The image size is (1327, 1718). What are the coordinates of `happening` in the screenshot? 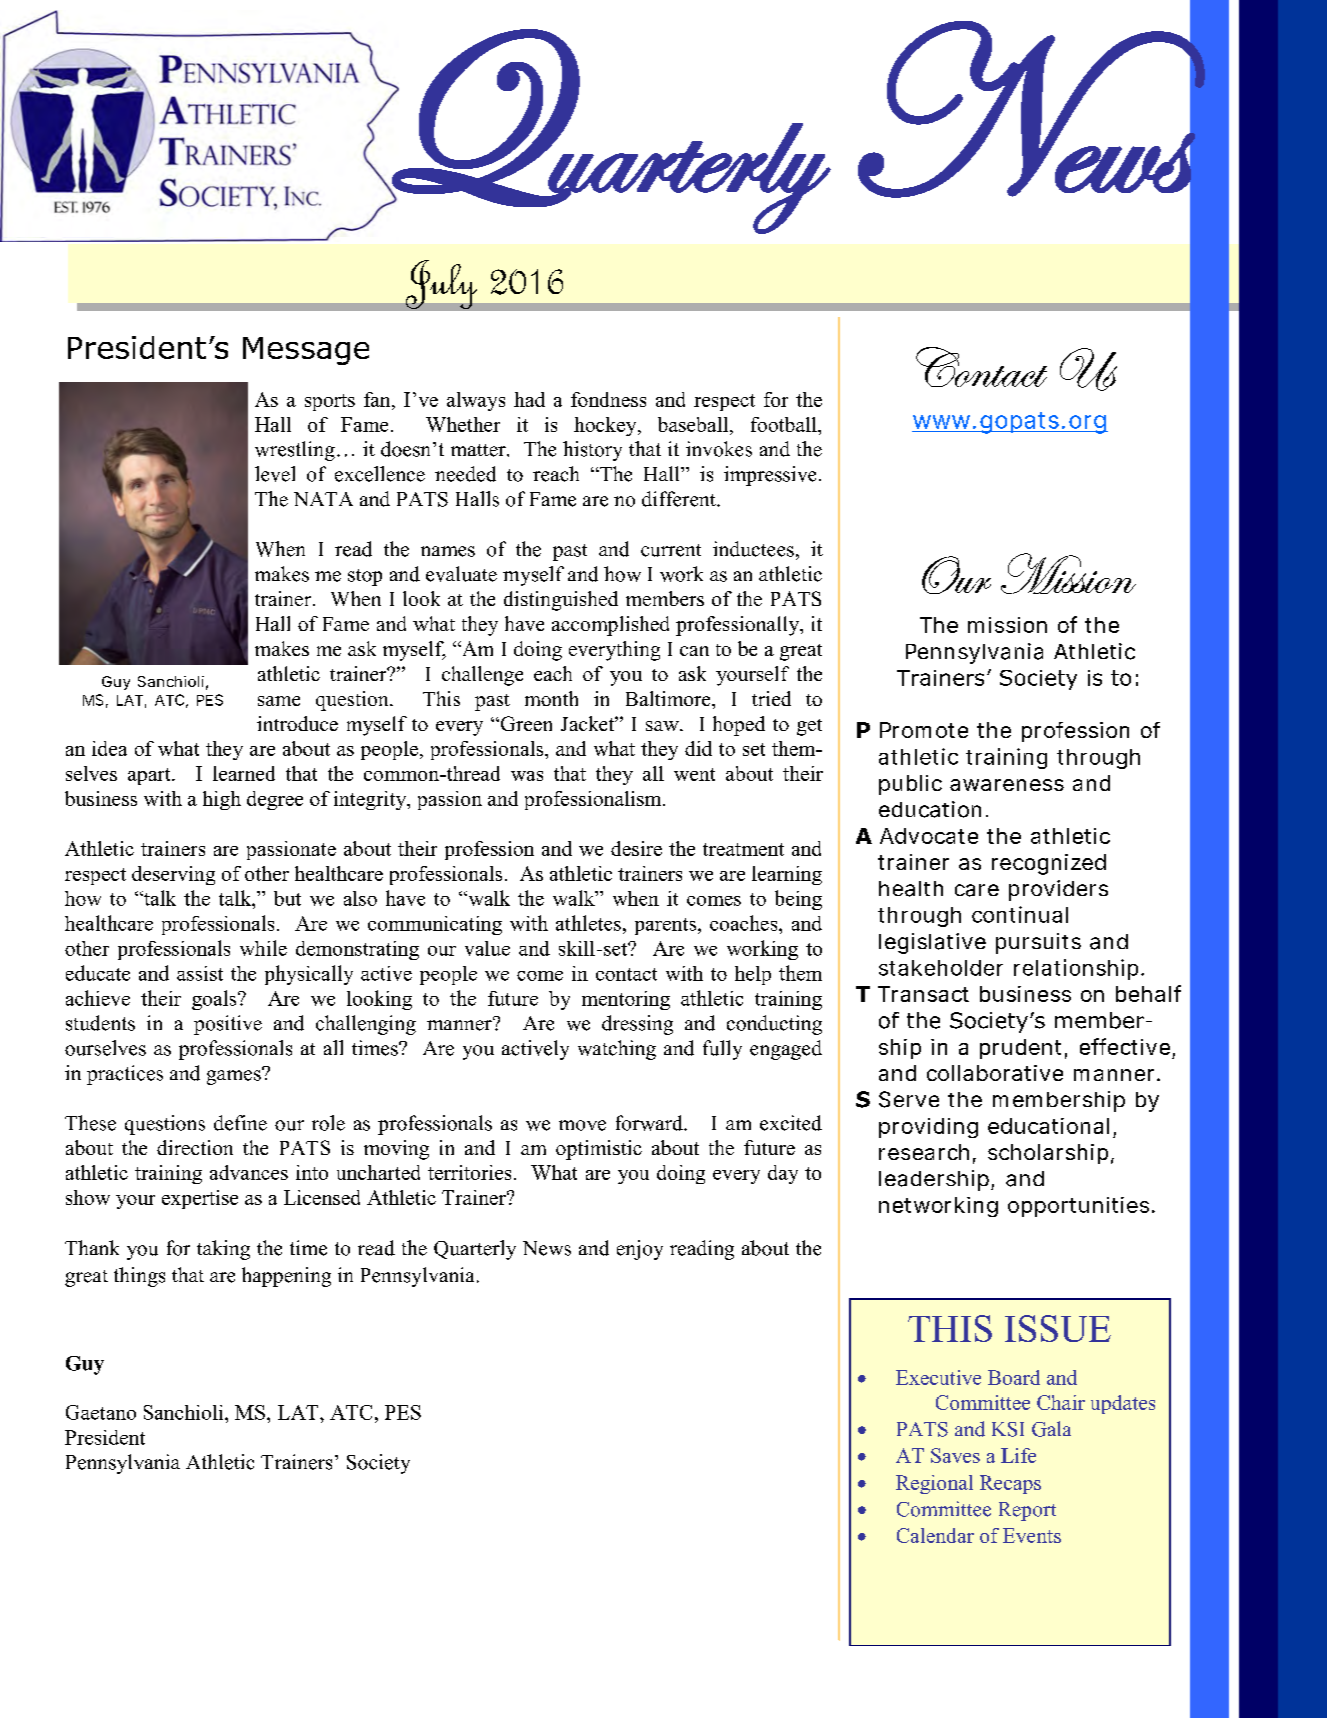 It's located at (286, 1277).
